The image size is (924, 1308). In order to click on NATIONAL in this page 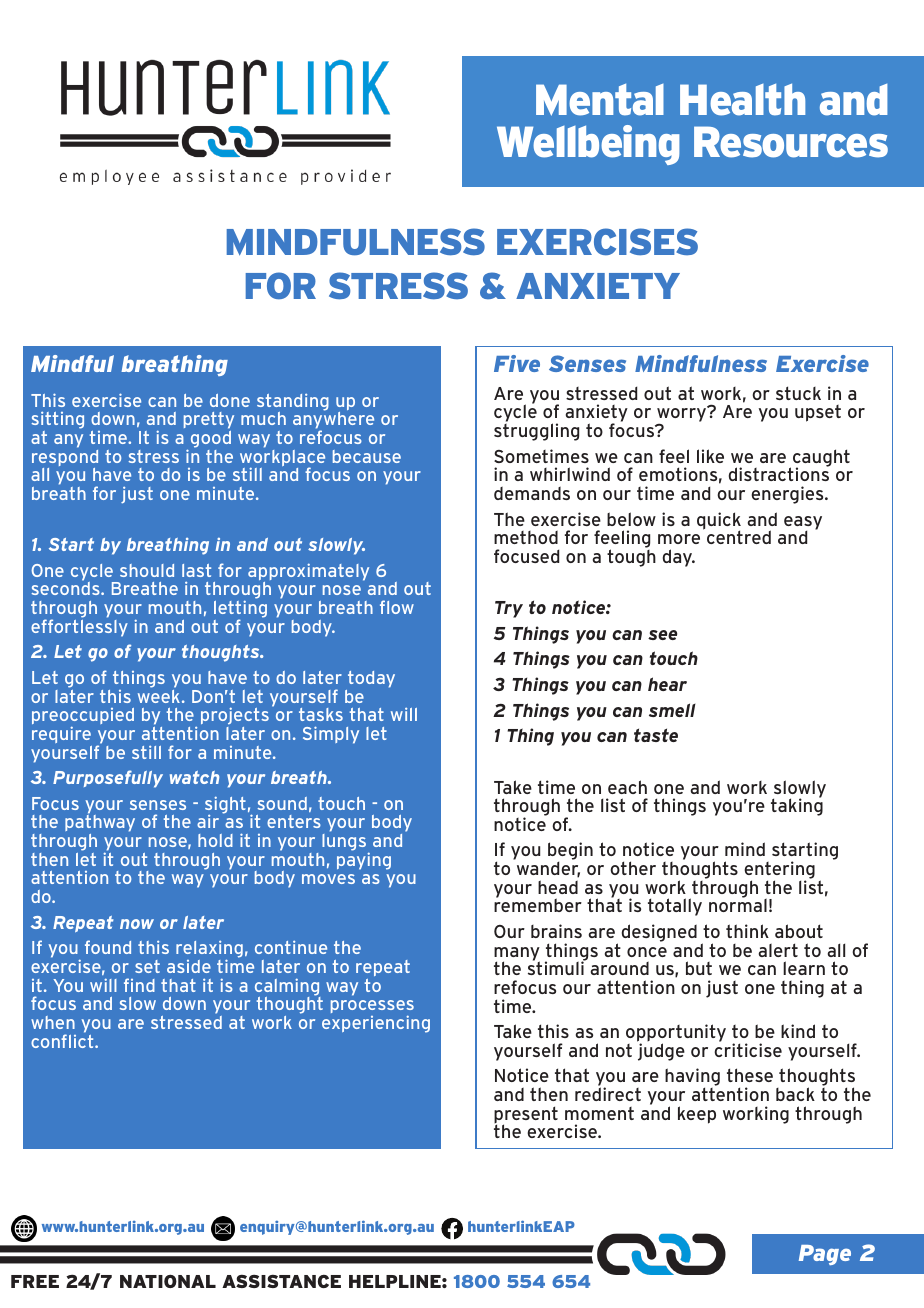, I will do `click(168, 1281)`.
